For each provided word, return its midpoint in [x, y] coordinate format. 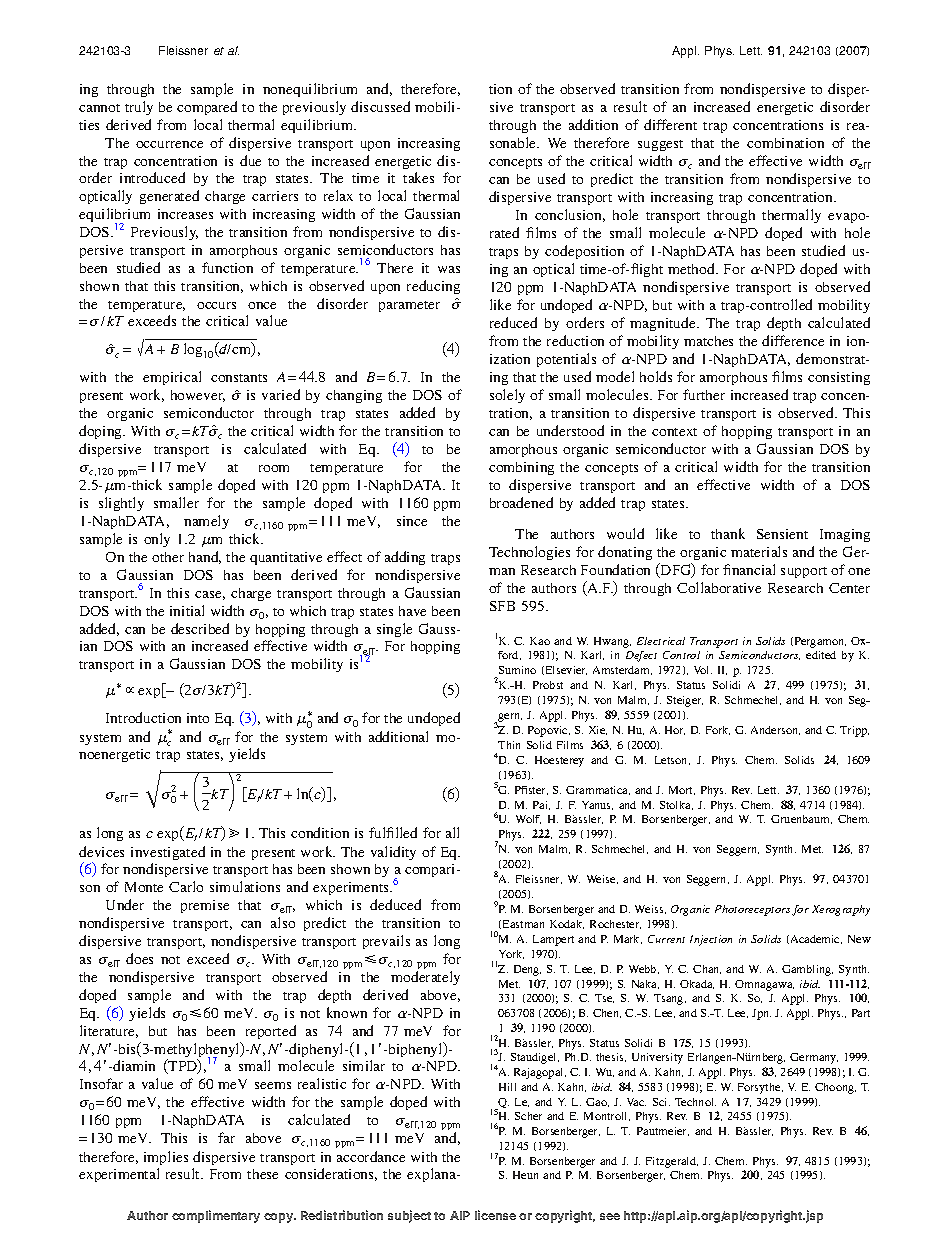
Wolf [528, 819]
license [495, 1215]
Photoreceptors [752, 910]
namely [206, 522]
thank [728, 533]
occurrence [169, 144]
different [670, 124]
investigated [168, 853]
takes [418, 177]
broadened [521, 502]
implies [166, 1158]
